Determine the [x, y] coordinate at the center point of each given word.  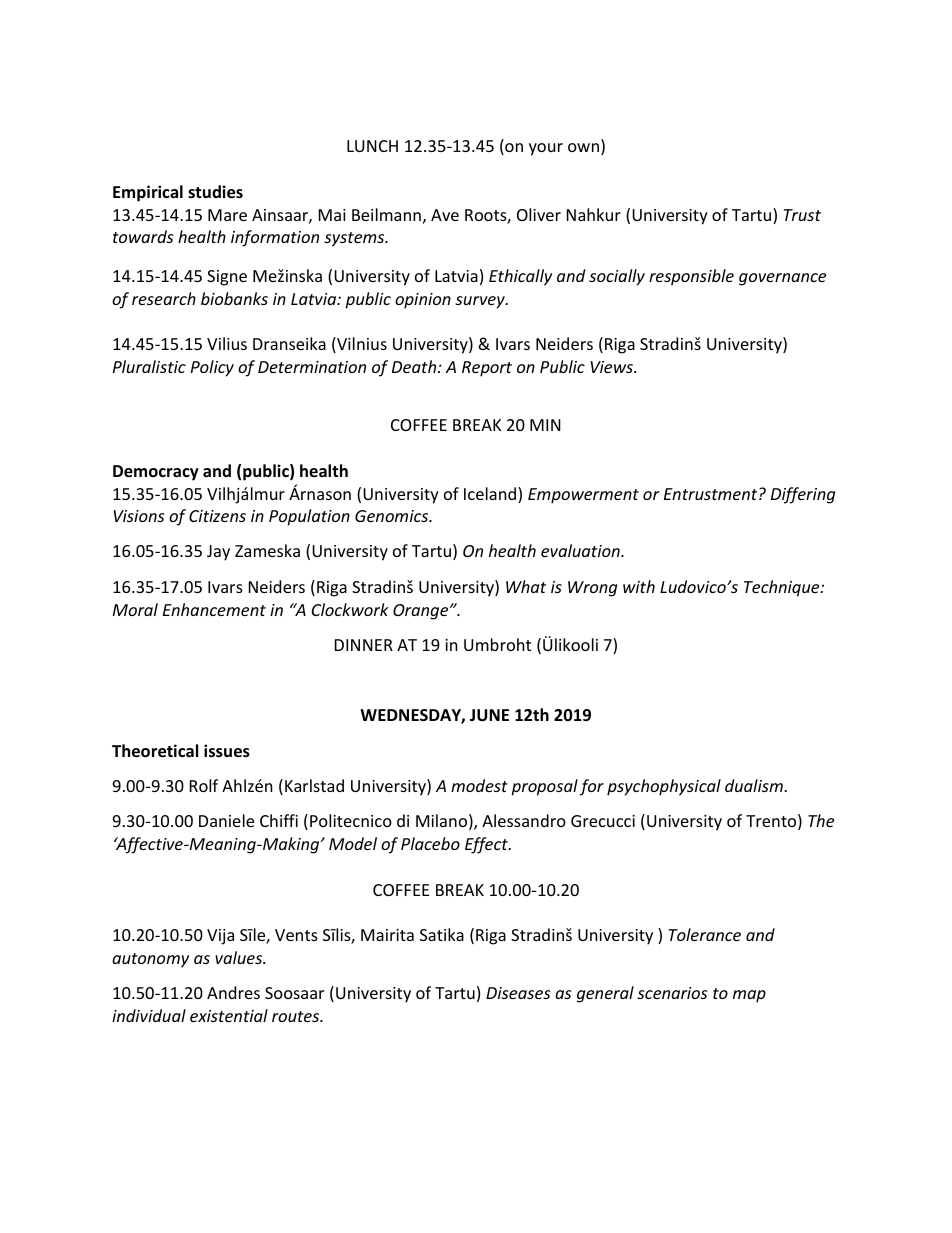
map [749, 996]
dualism [755, 785]
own [583, 147]
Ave [445, 215]
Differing [803, 495]
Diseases [518, 993]
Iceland [491, 495]
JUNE [489, 715]
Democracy [156, 473]
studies [215, 192]
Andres [233, 992]
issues [227, 751]
